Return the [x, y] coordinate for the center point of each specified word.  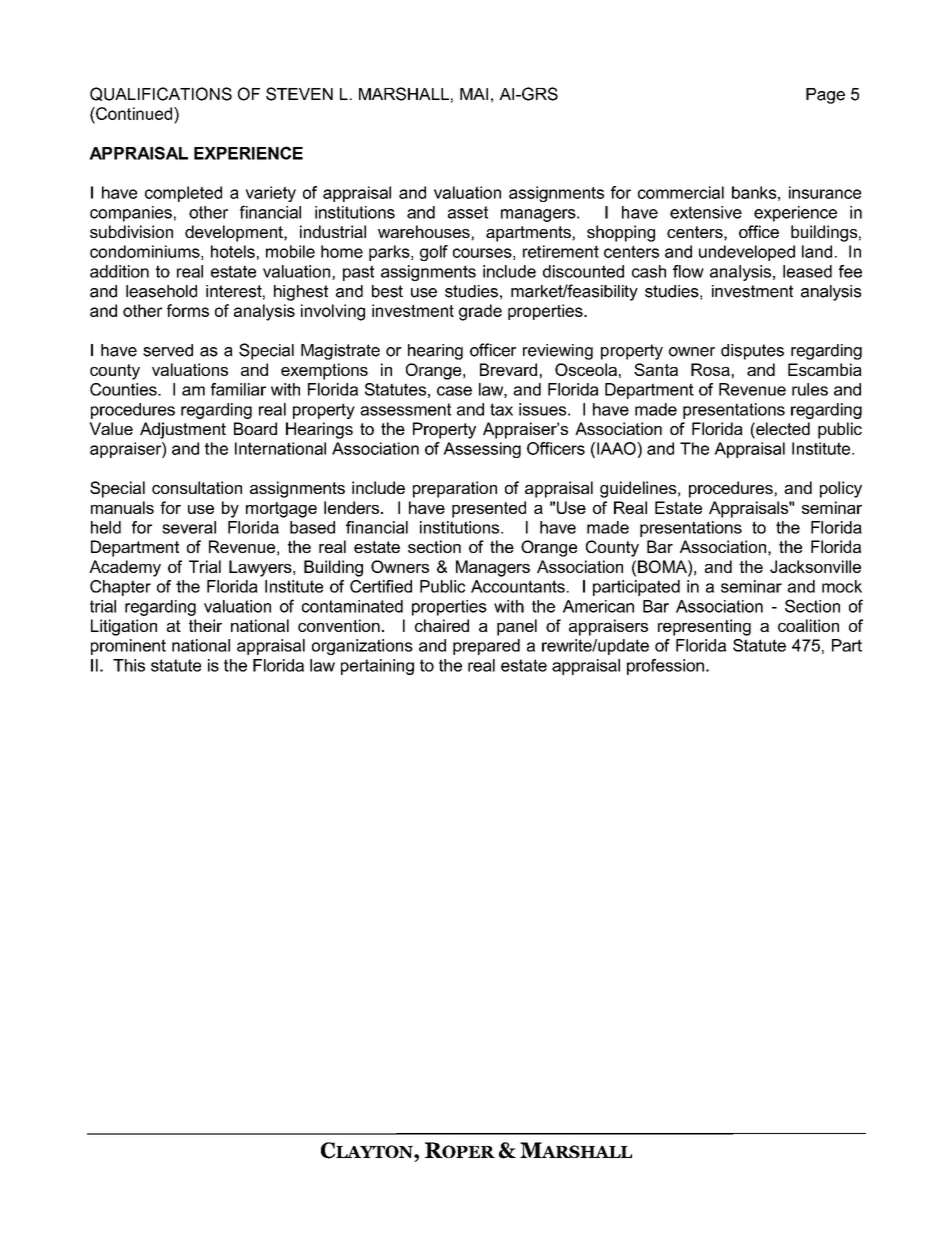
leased [807, 271]
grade [480, 312]
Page [825, 96]
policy [841, 489]
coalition [808, 625]
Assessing [482, 450]
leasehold [161, 291]
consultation [197, 487]
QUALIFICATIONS [161, 94]
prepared [486, 647]
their [205, 625]
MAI [474, 94]
